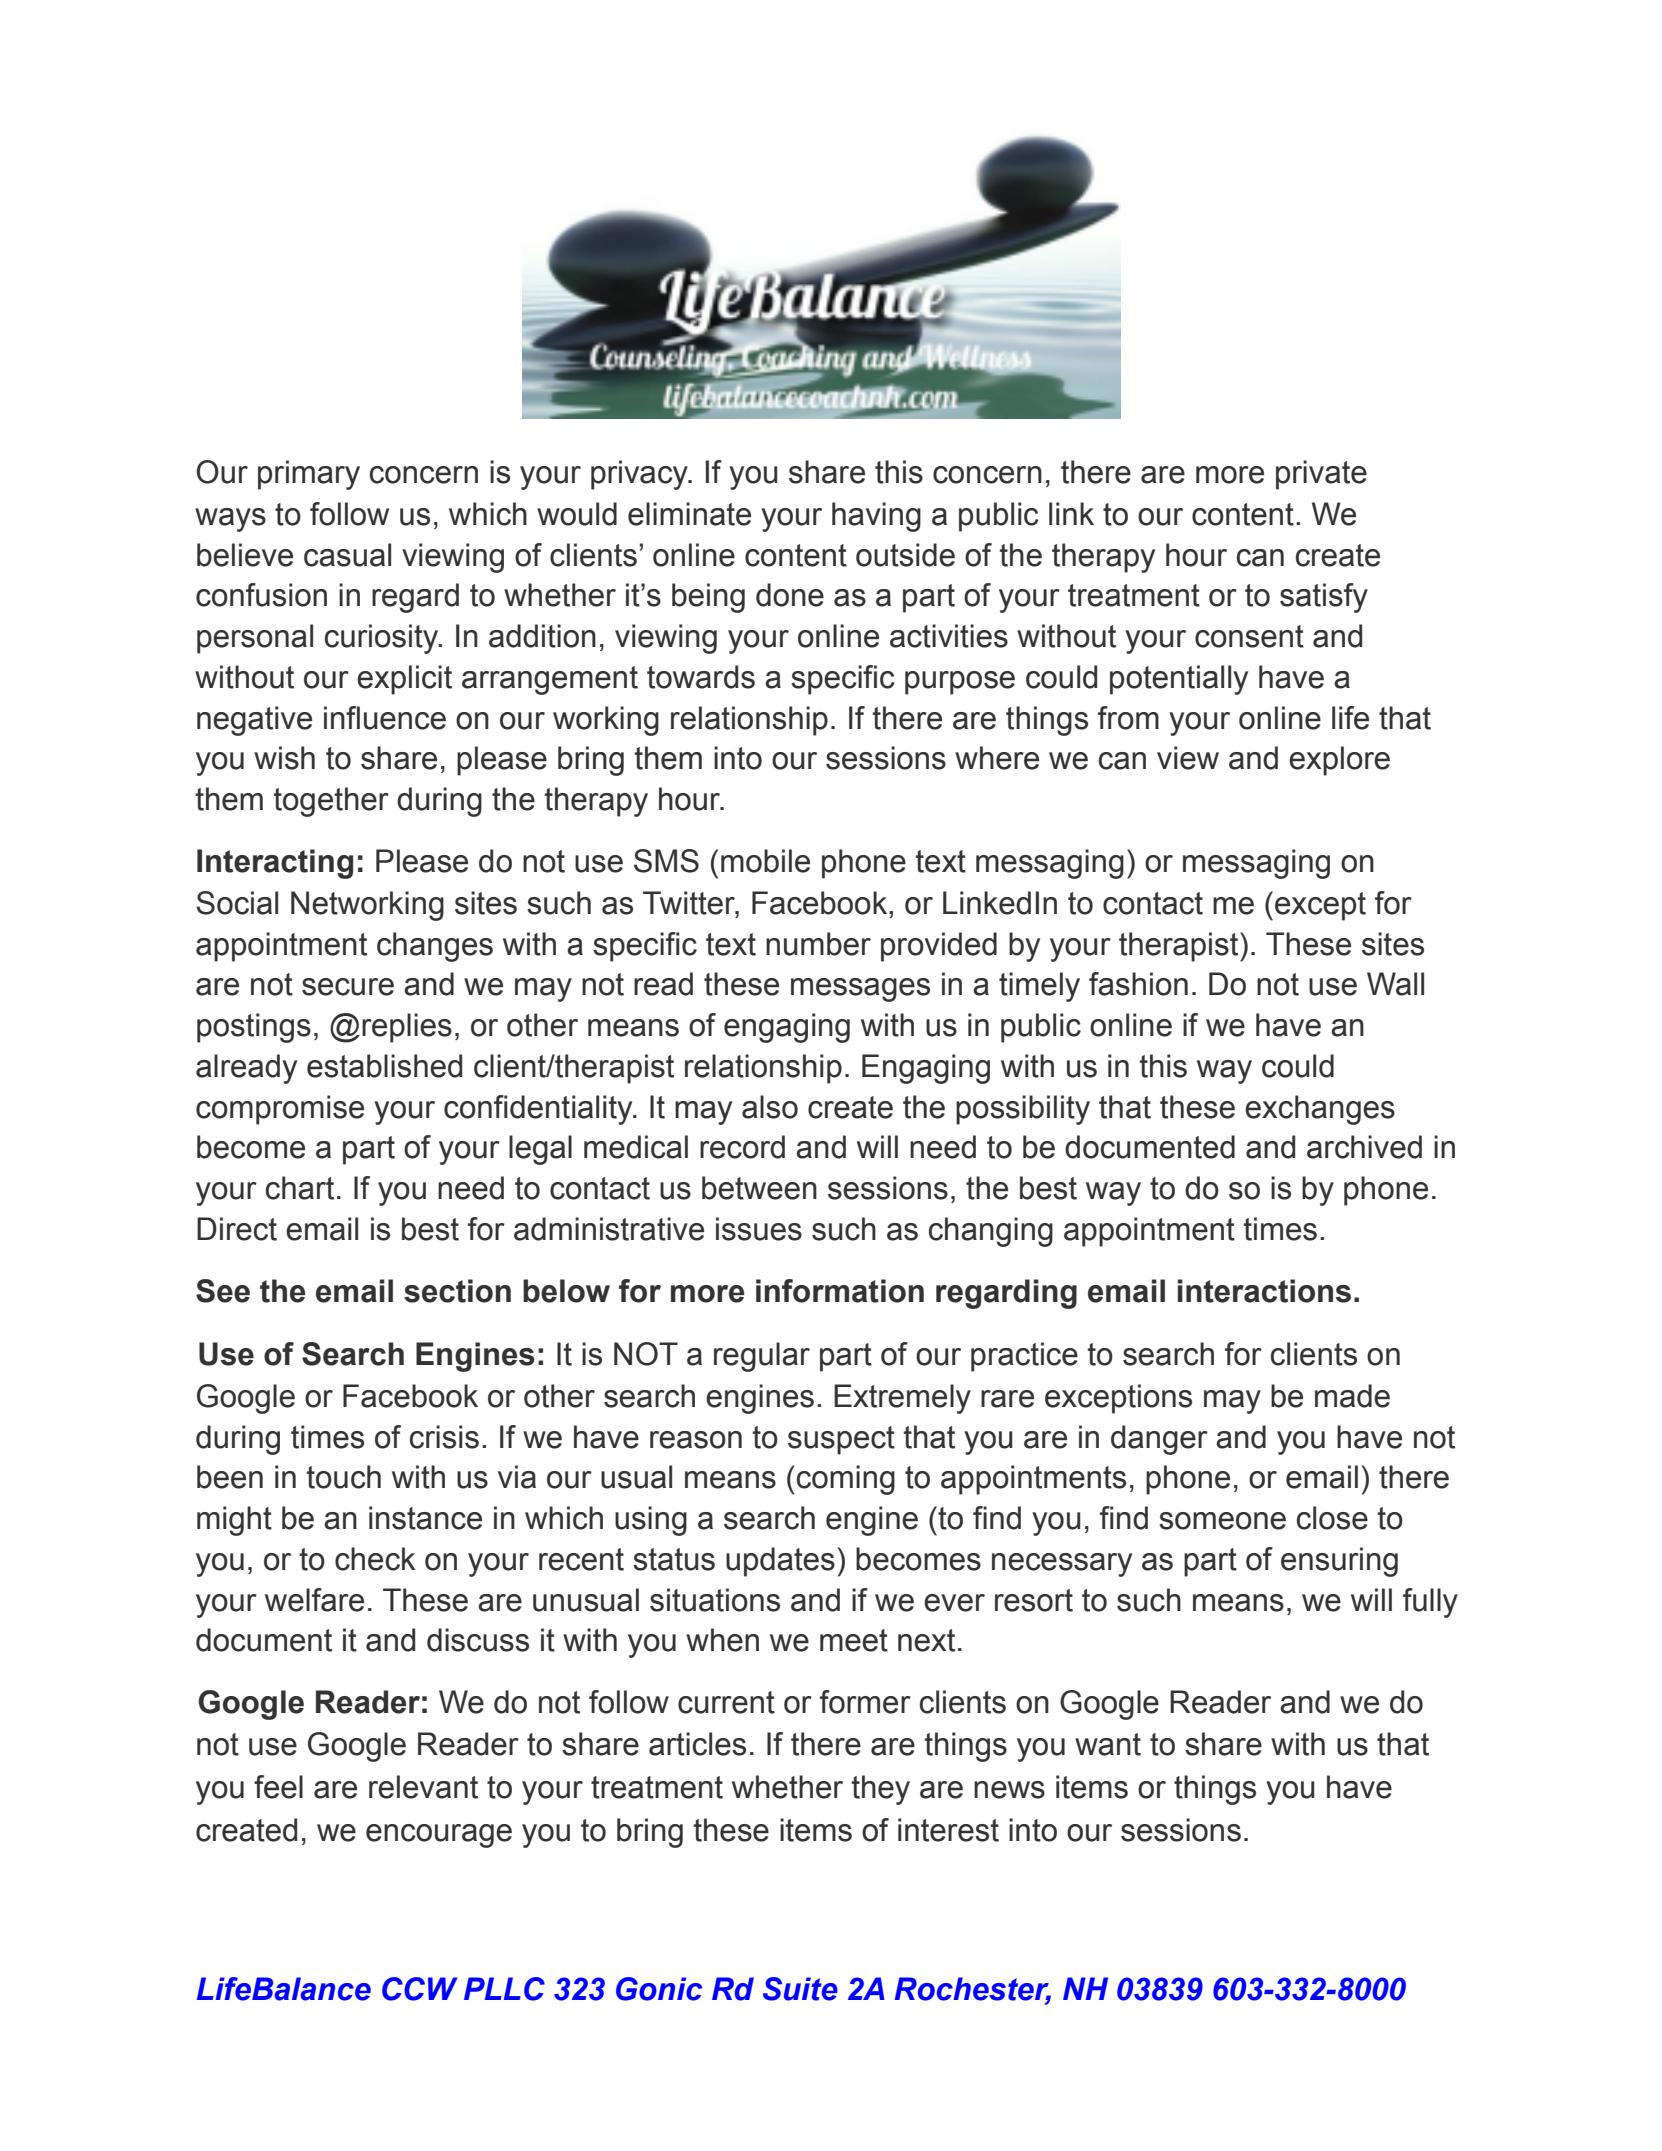 This screenshot has height=2151, width=1662. I want to click on Wall, so click(1395, 984).
